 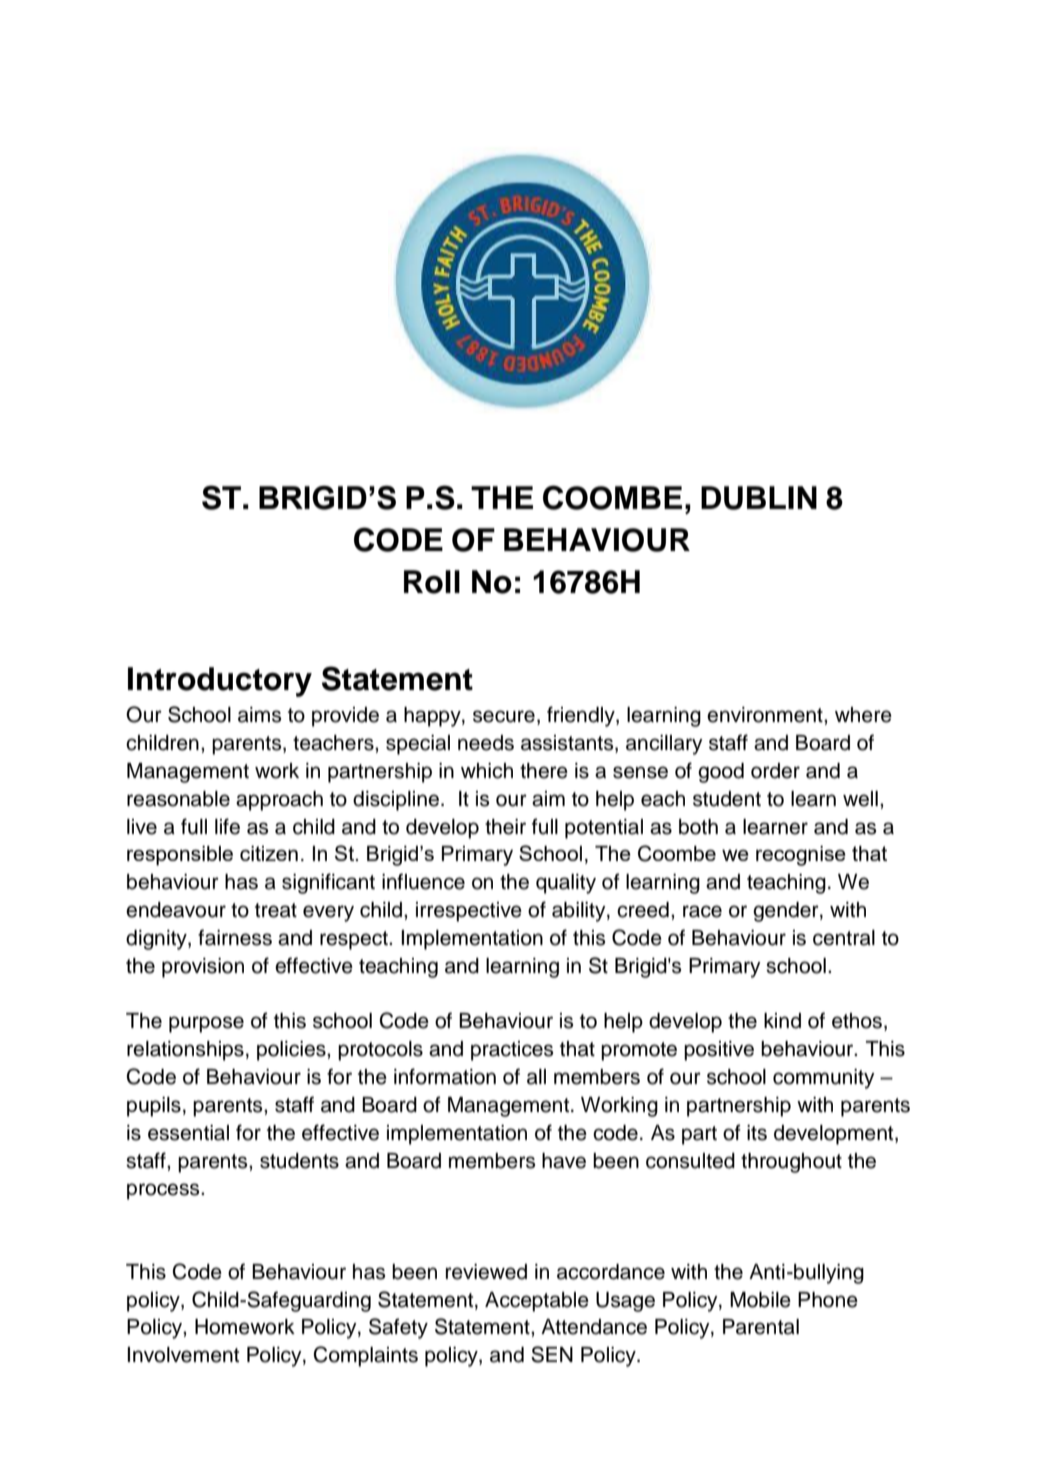 I want to click on its, so click(x=757, y=1133).
